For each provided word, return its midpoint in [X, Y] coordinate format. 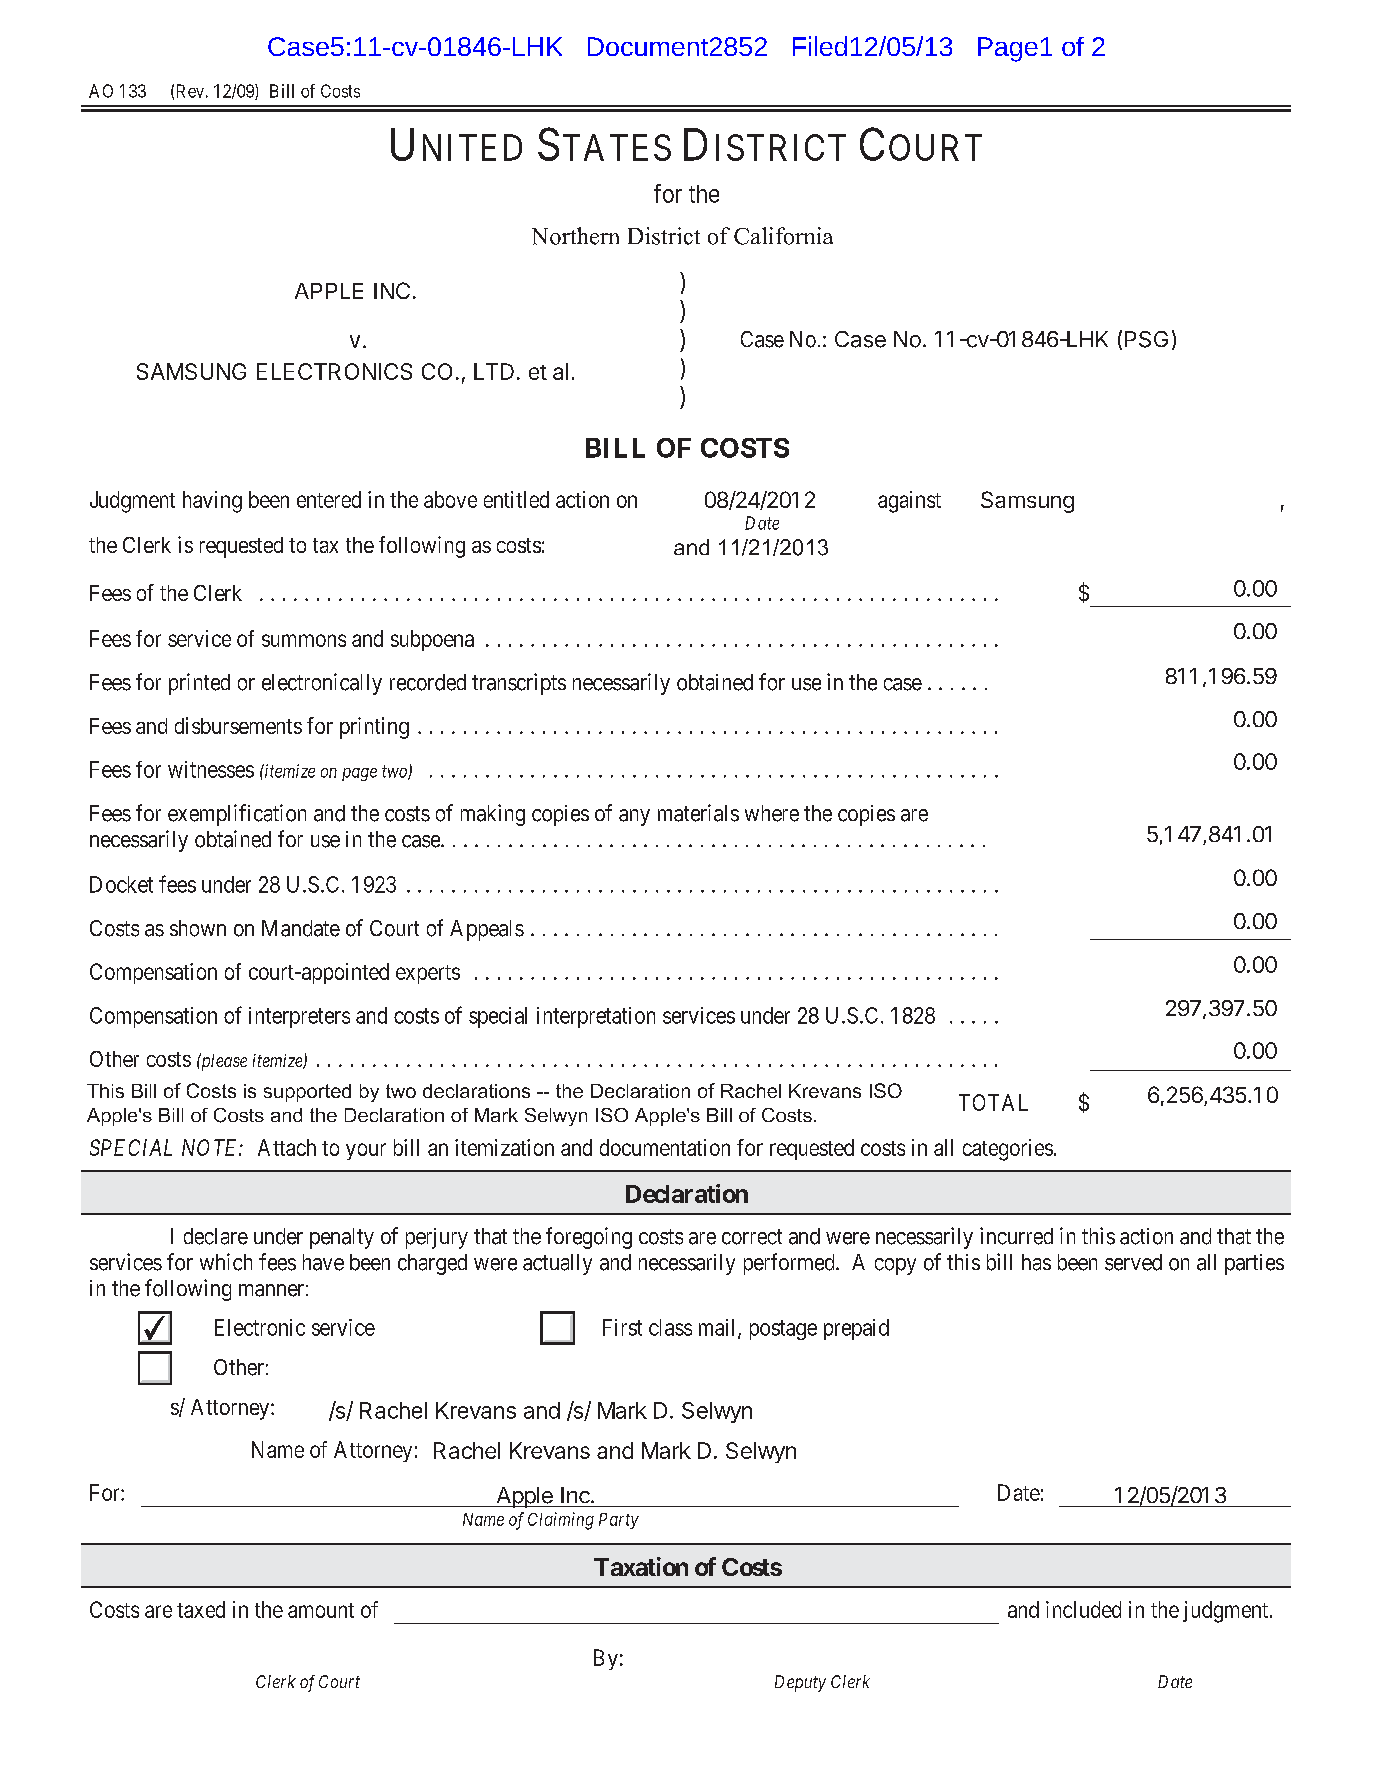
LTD [494, 371]
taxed [201, 1609]
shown [198, 928]
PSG [1146, 339]
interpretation [596, 1017]
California [783, 236]
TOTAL [993, 1102]
